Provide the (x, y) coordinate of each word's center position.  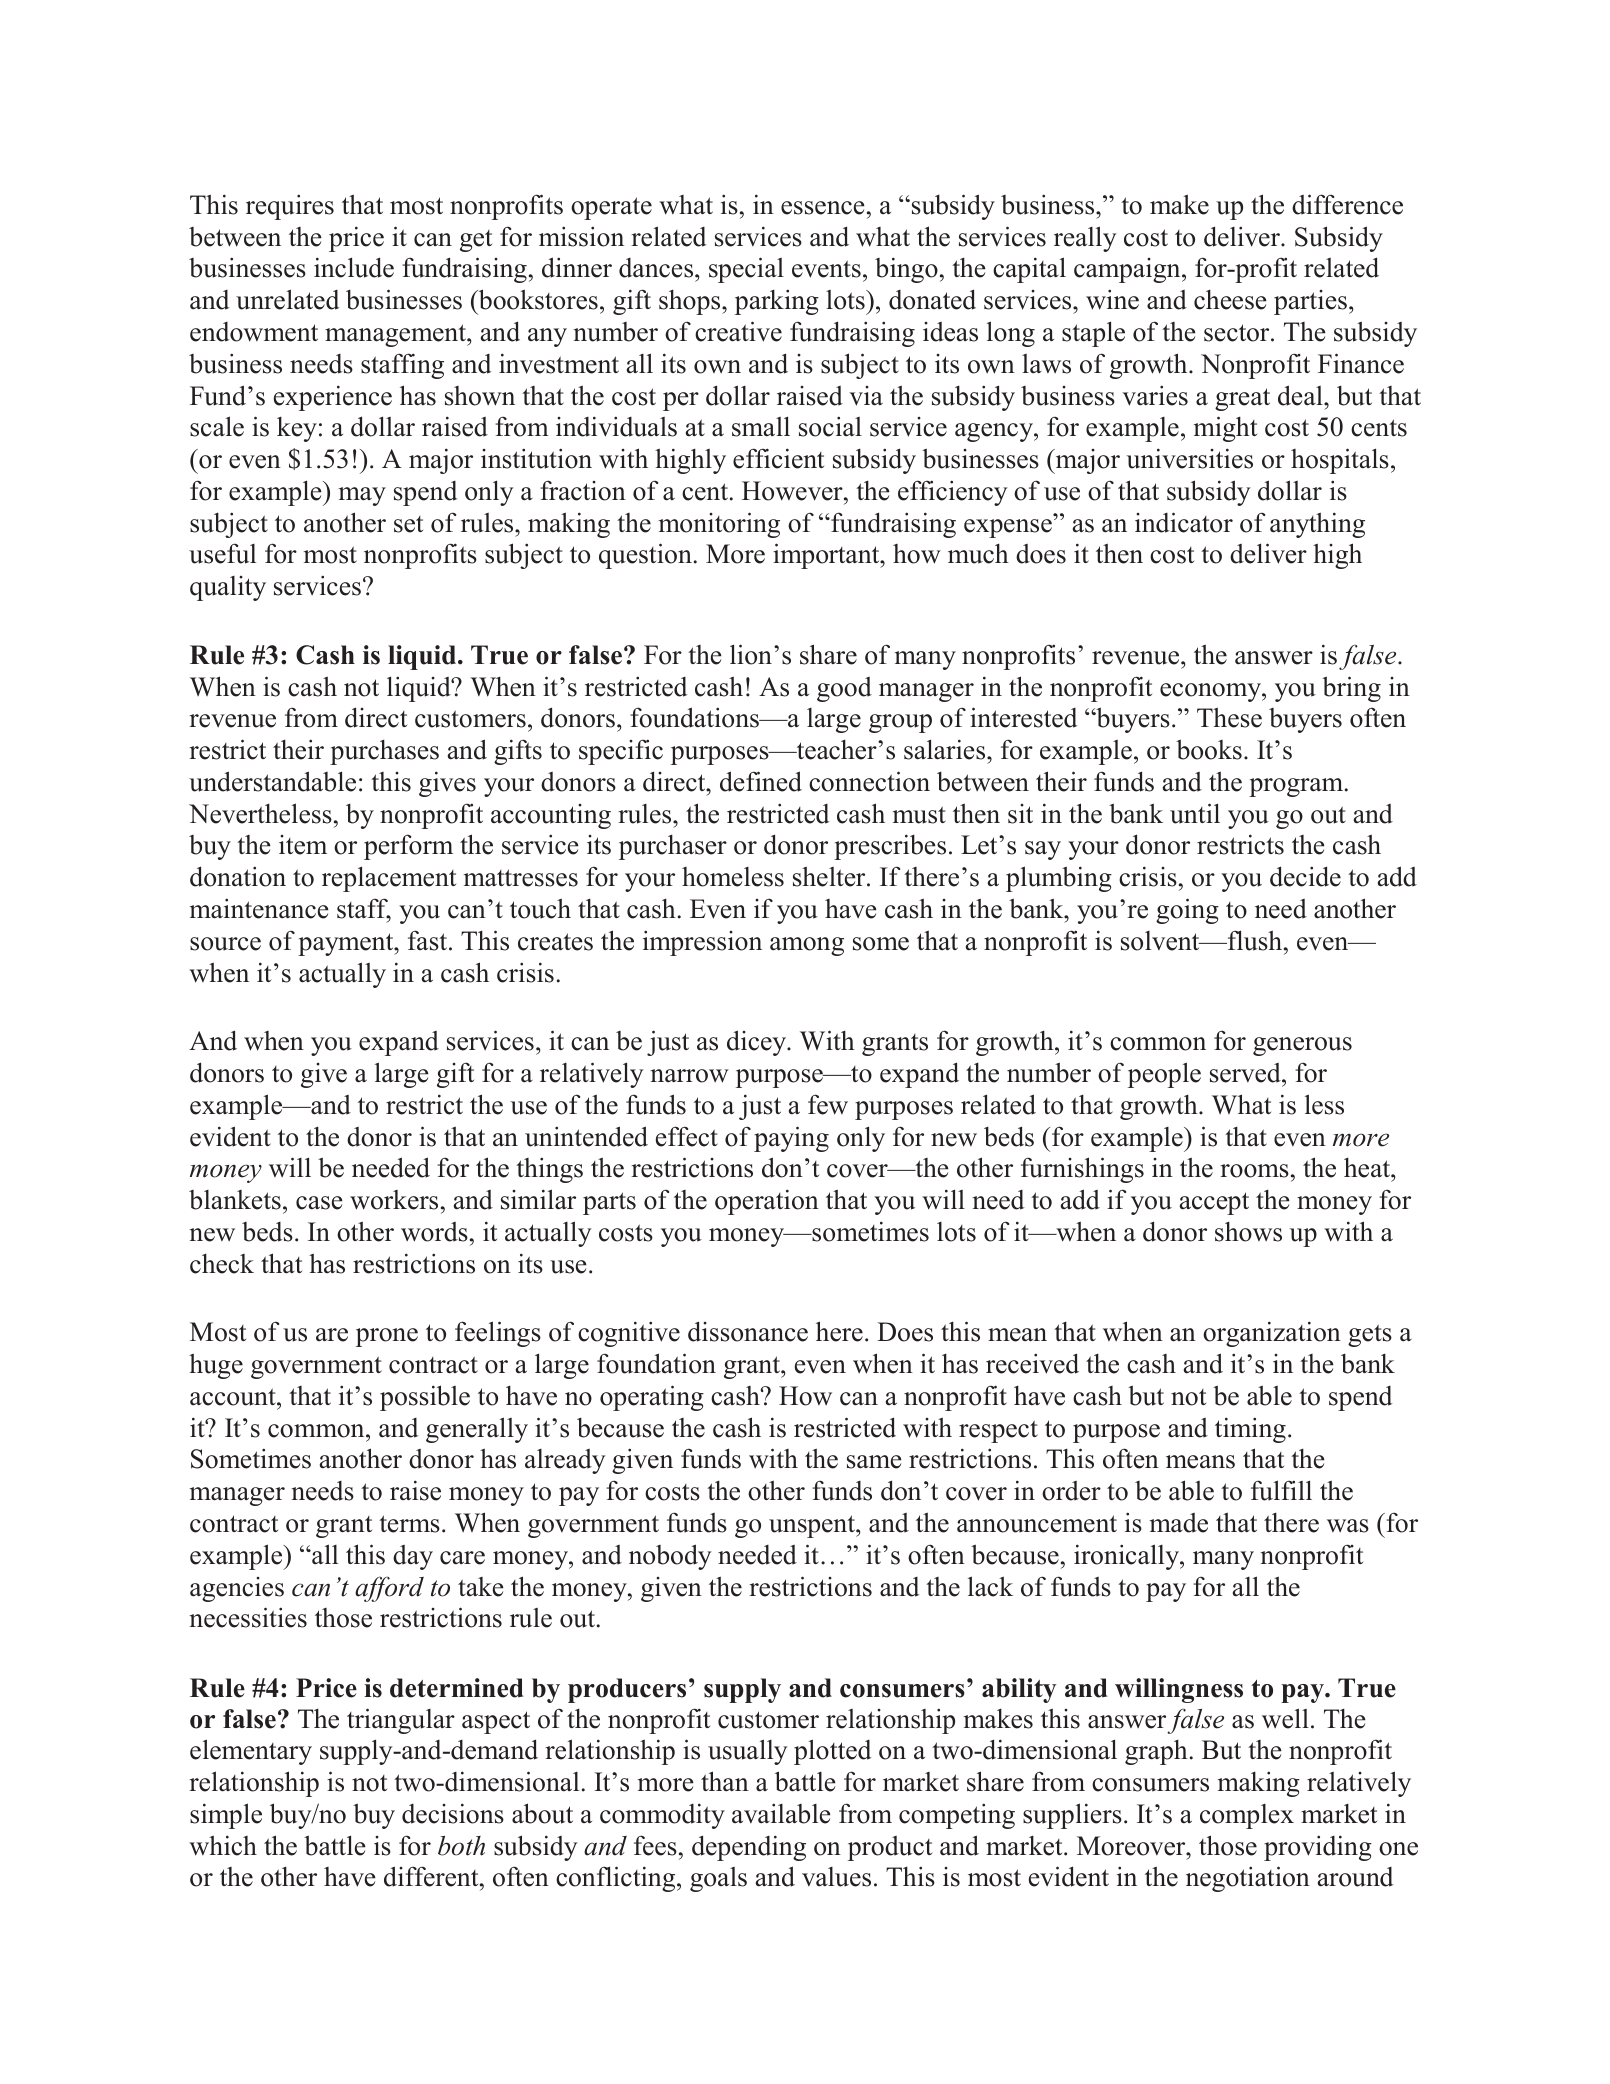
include (354, 267)
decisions (453, 1813)
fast (429, 940)
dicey (758, 1043)
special (746, 270)
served (1246, 1073)
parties (1310, 302)
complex (1247, 1816)
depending (749, 1848)
